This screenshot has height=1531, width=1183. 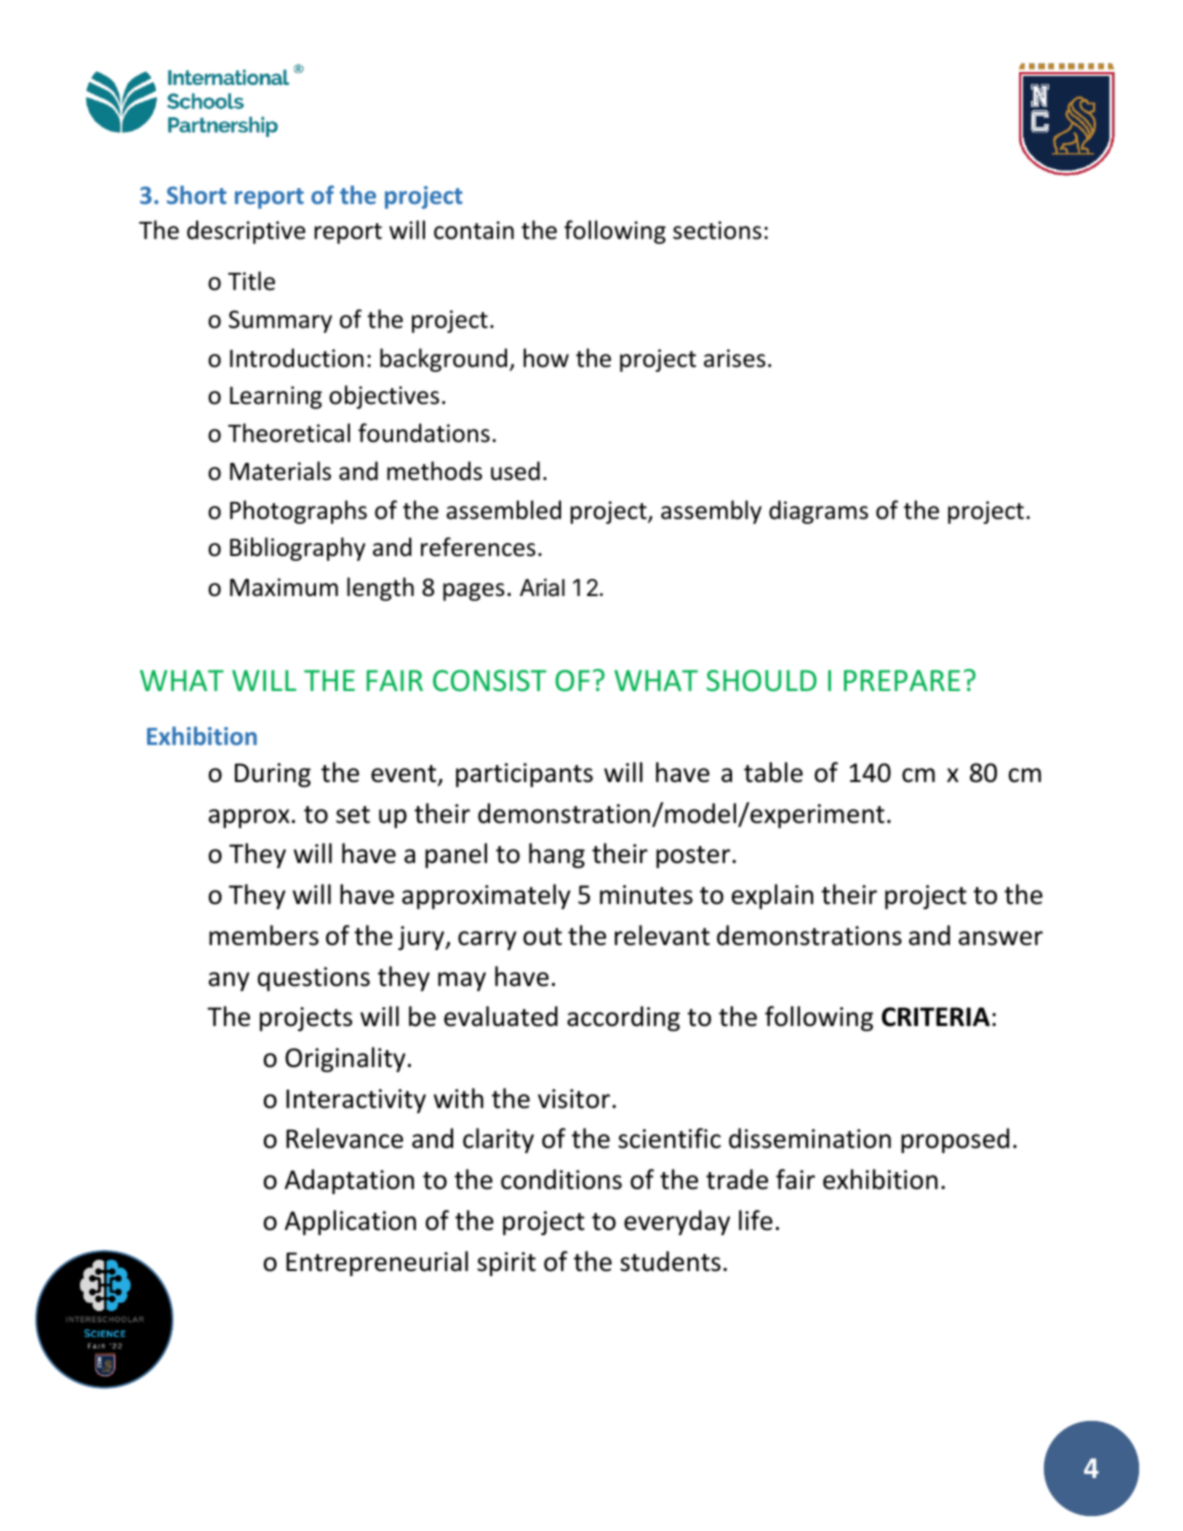 I want to click on Application, so click(x=350, y=1222).
